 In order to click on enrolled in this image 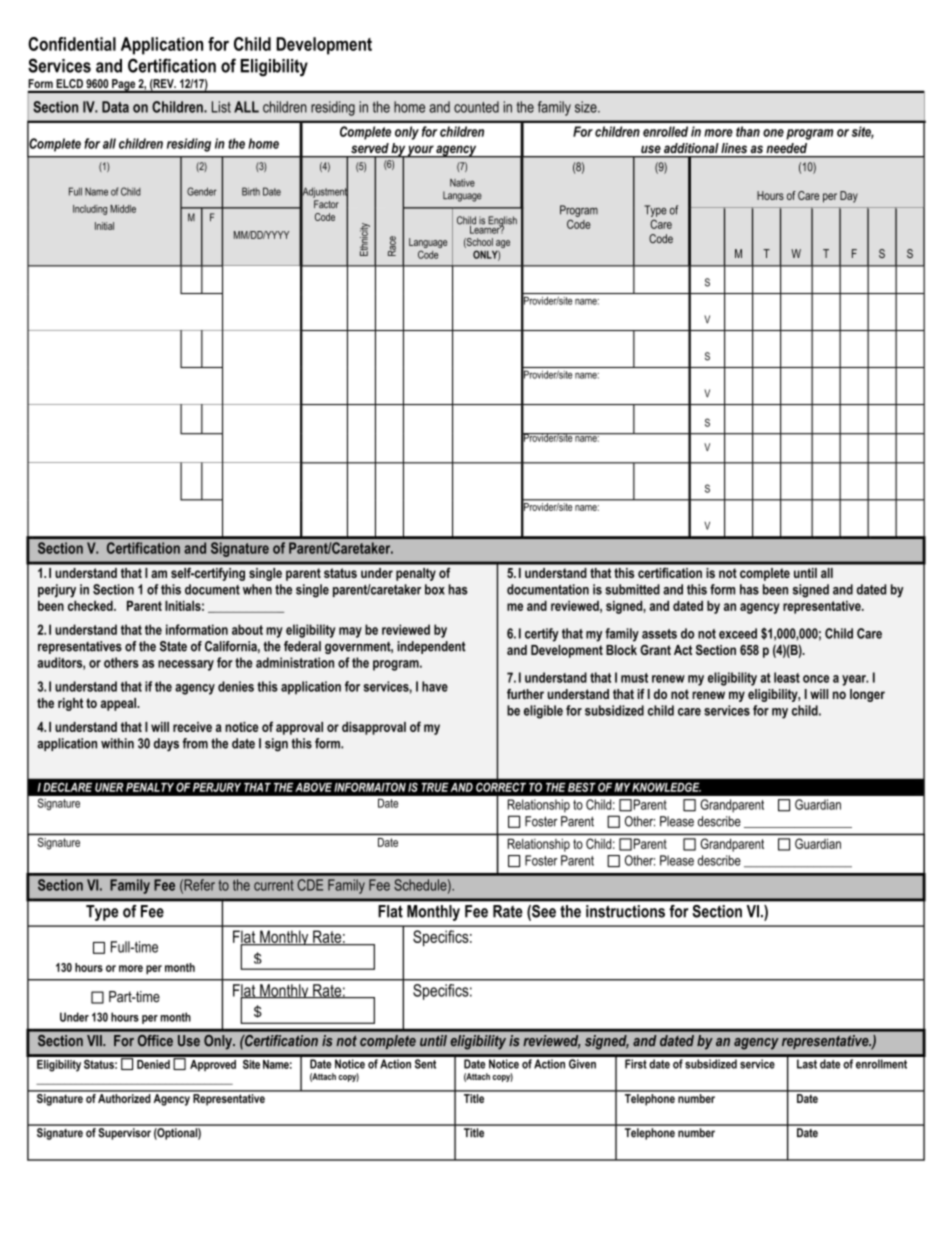, I will do `click(665, 131)`.
